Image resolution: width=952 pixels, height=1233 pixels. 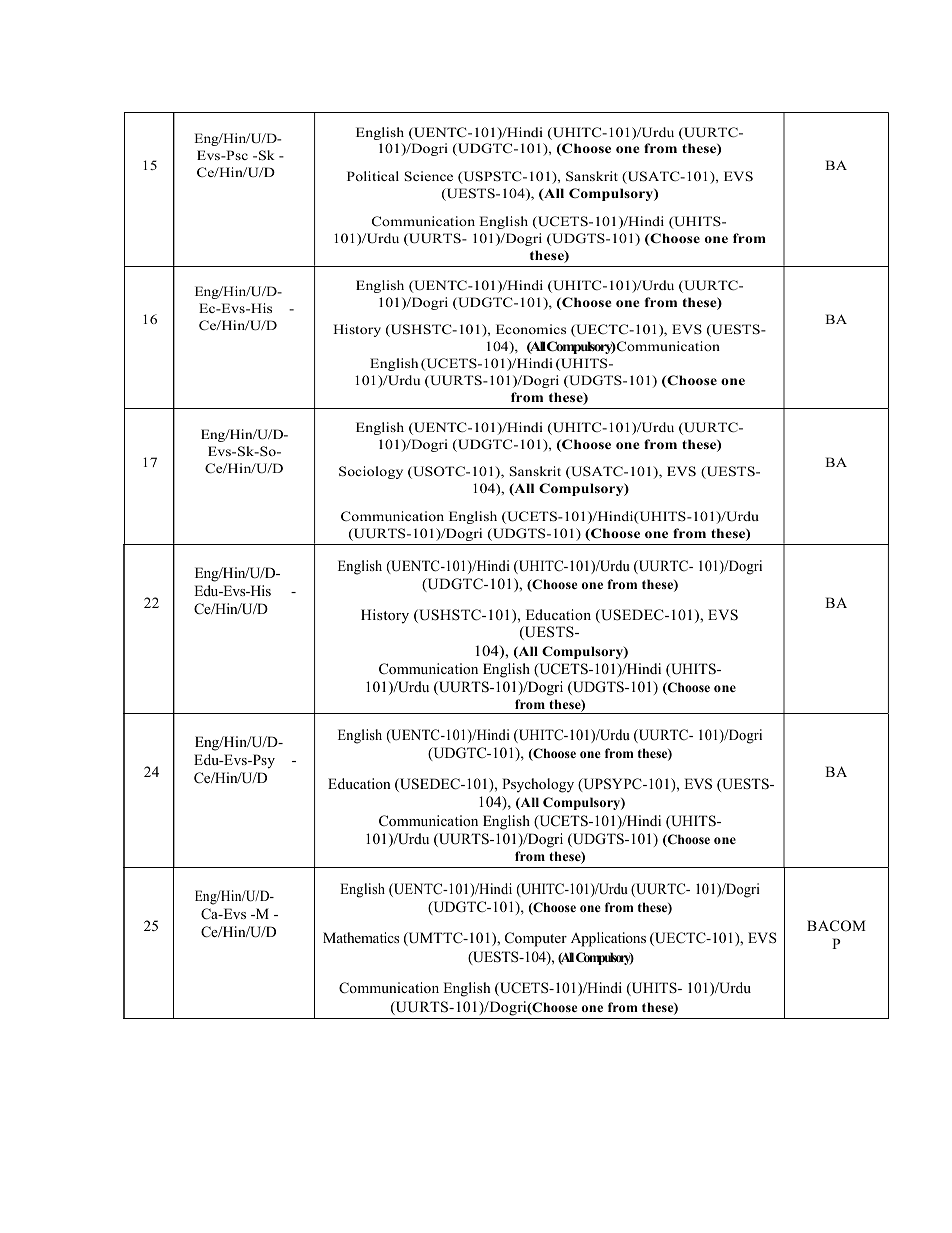 What do you see at coordinates (373, 176) in the screenshot?
I see `Political` at bounding box center [373, 176].
